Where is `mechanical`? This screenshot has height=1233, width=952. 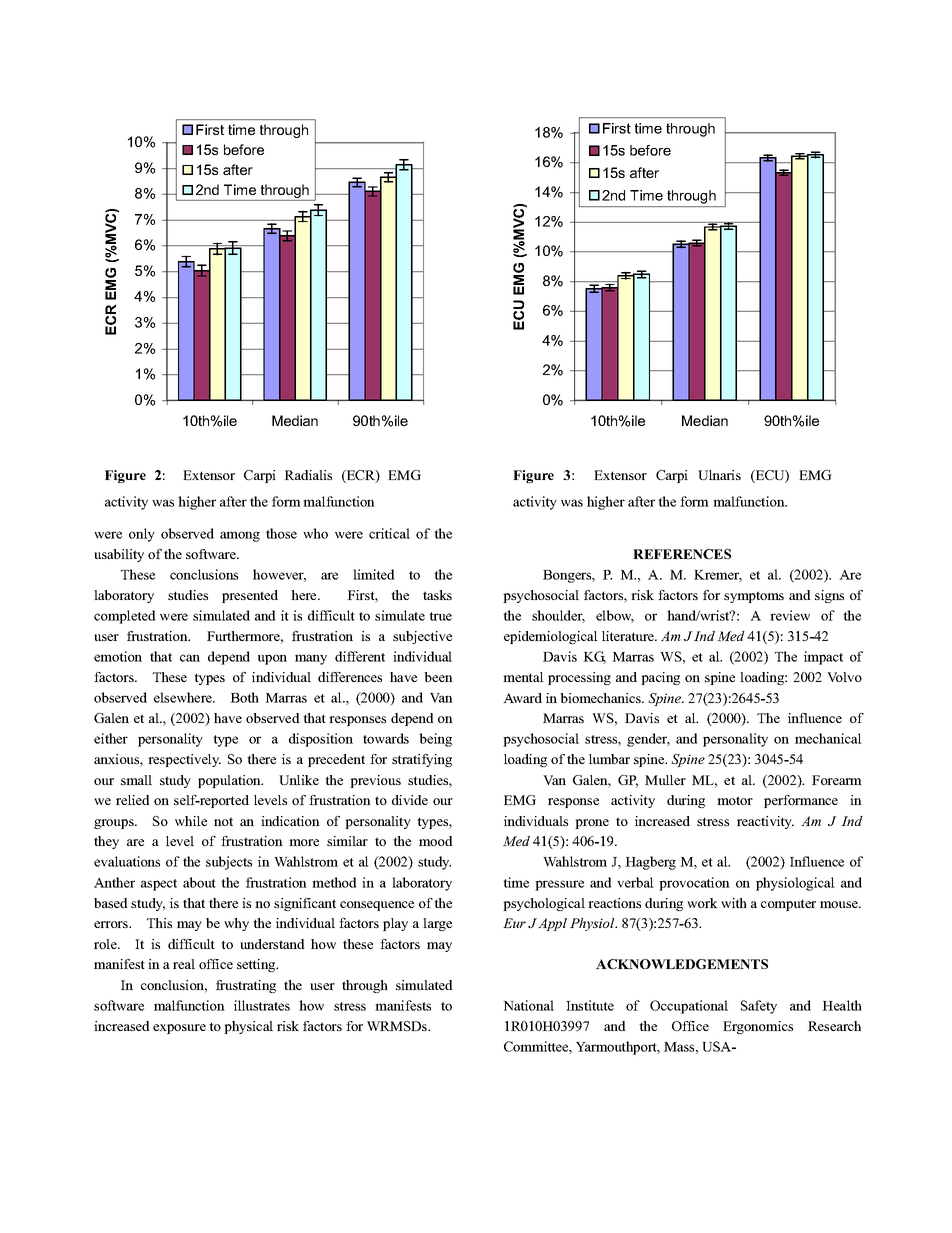
mechanical is located at coordinates (828, 738).
